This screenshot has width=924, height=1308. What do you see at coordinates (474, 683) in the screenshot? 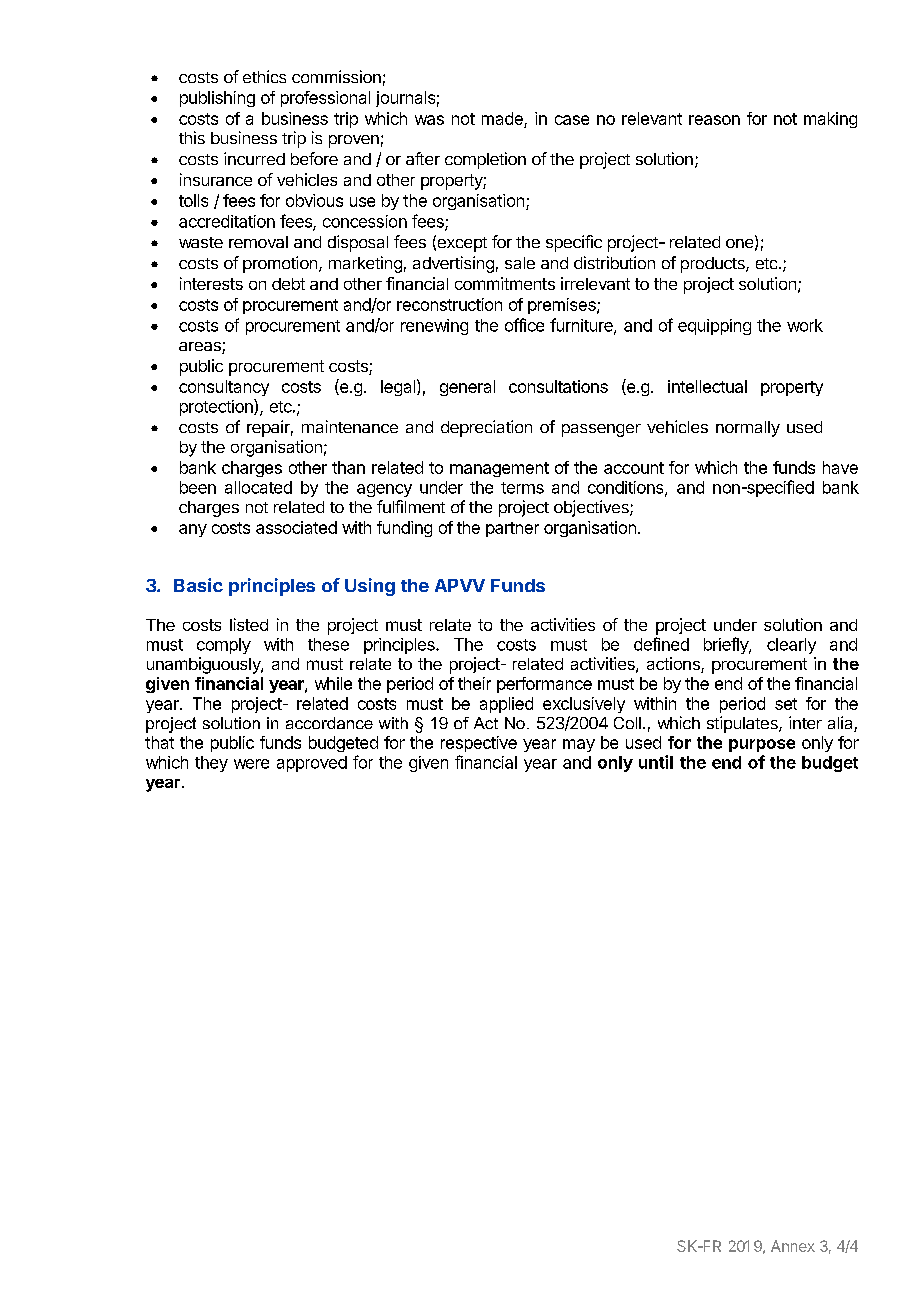
I see `their` at bounding box center [474, 683].
